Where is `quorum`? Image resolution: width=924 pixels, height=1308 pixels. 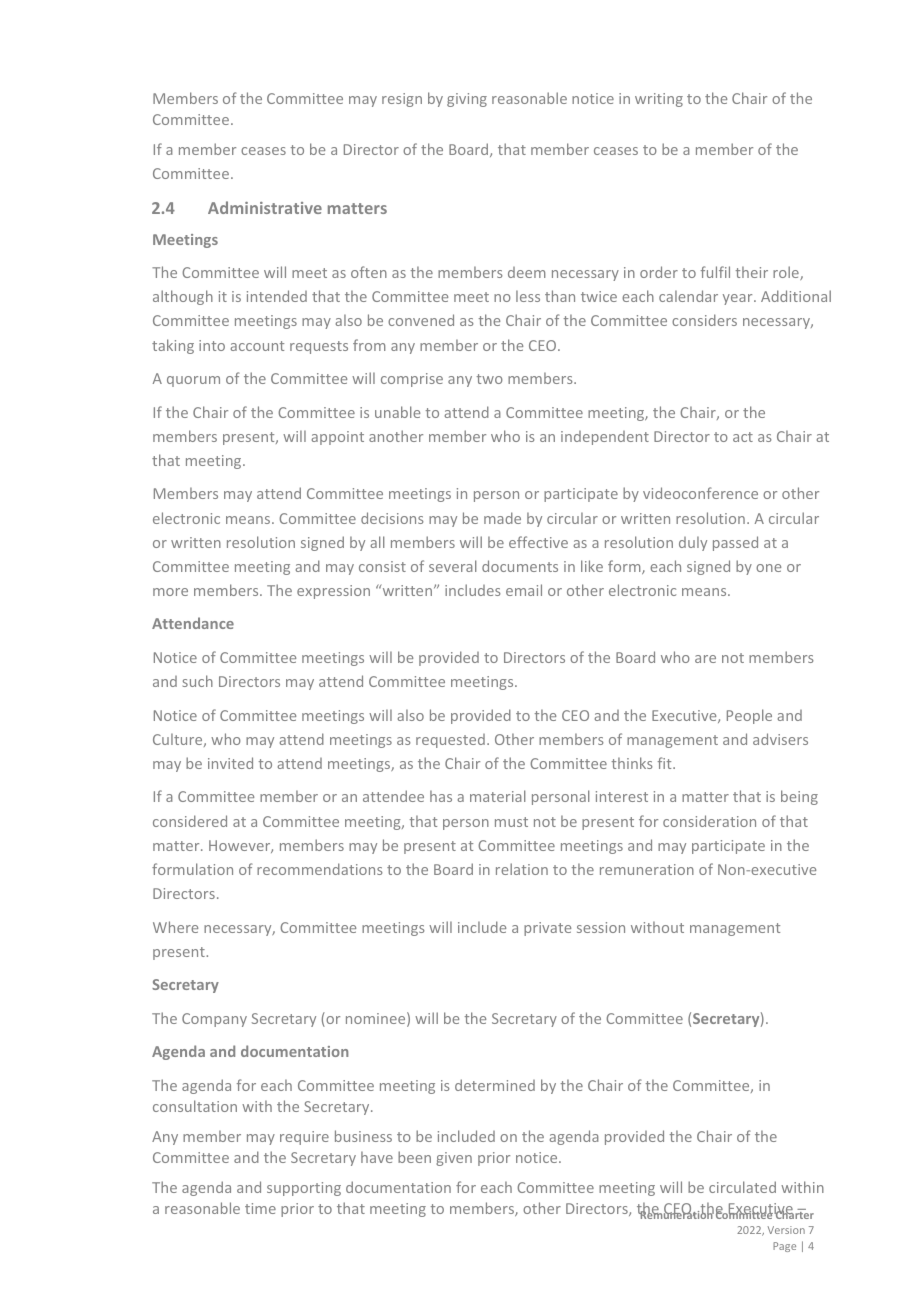
quorum is located at coordinates (193, 381).
